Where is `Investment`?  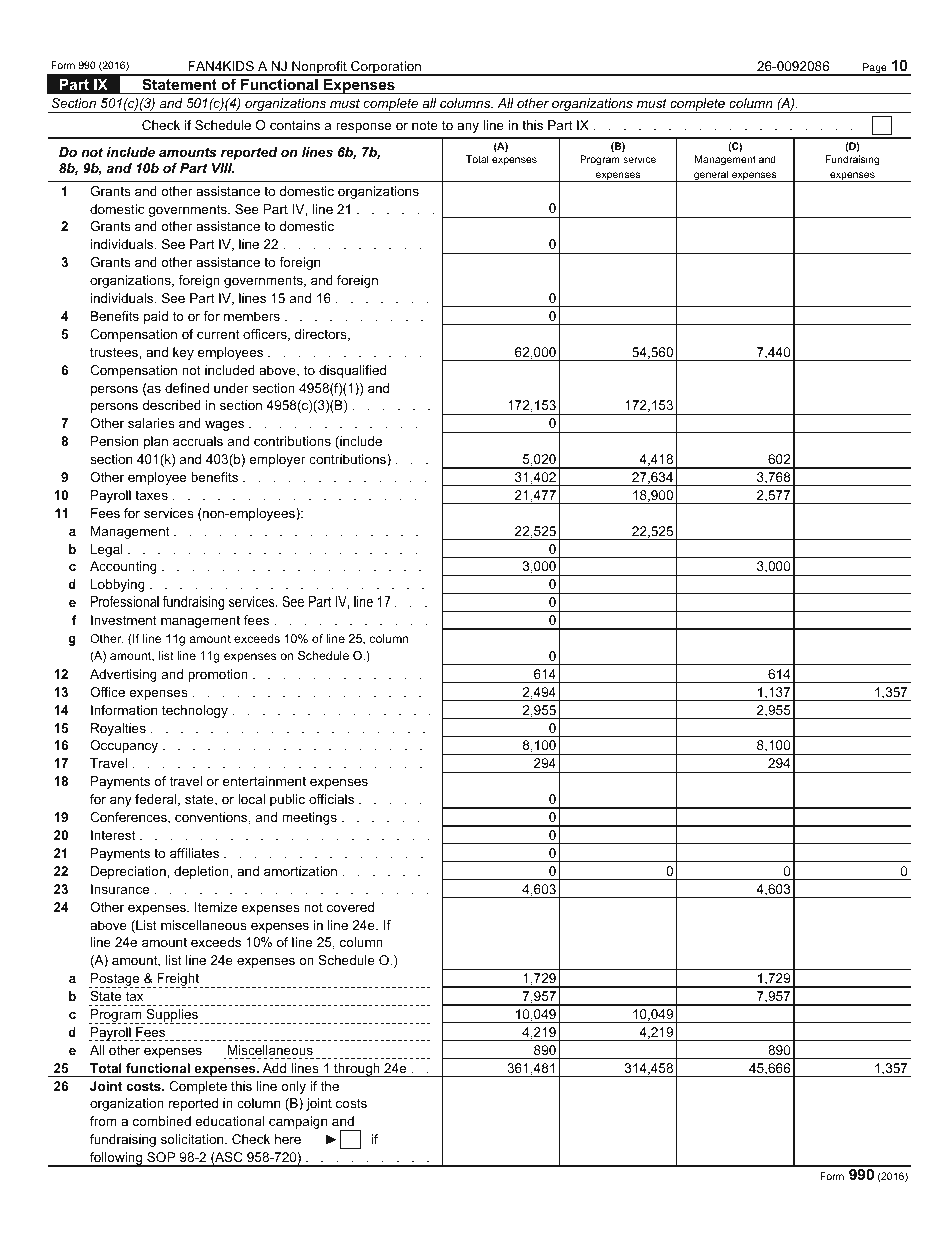 Investment is located at coordinates (124, 620).
